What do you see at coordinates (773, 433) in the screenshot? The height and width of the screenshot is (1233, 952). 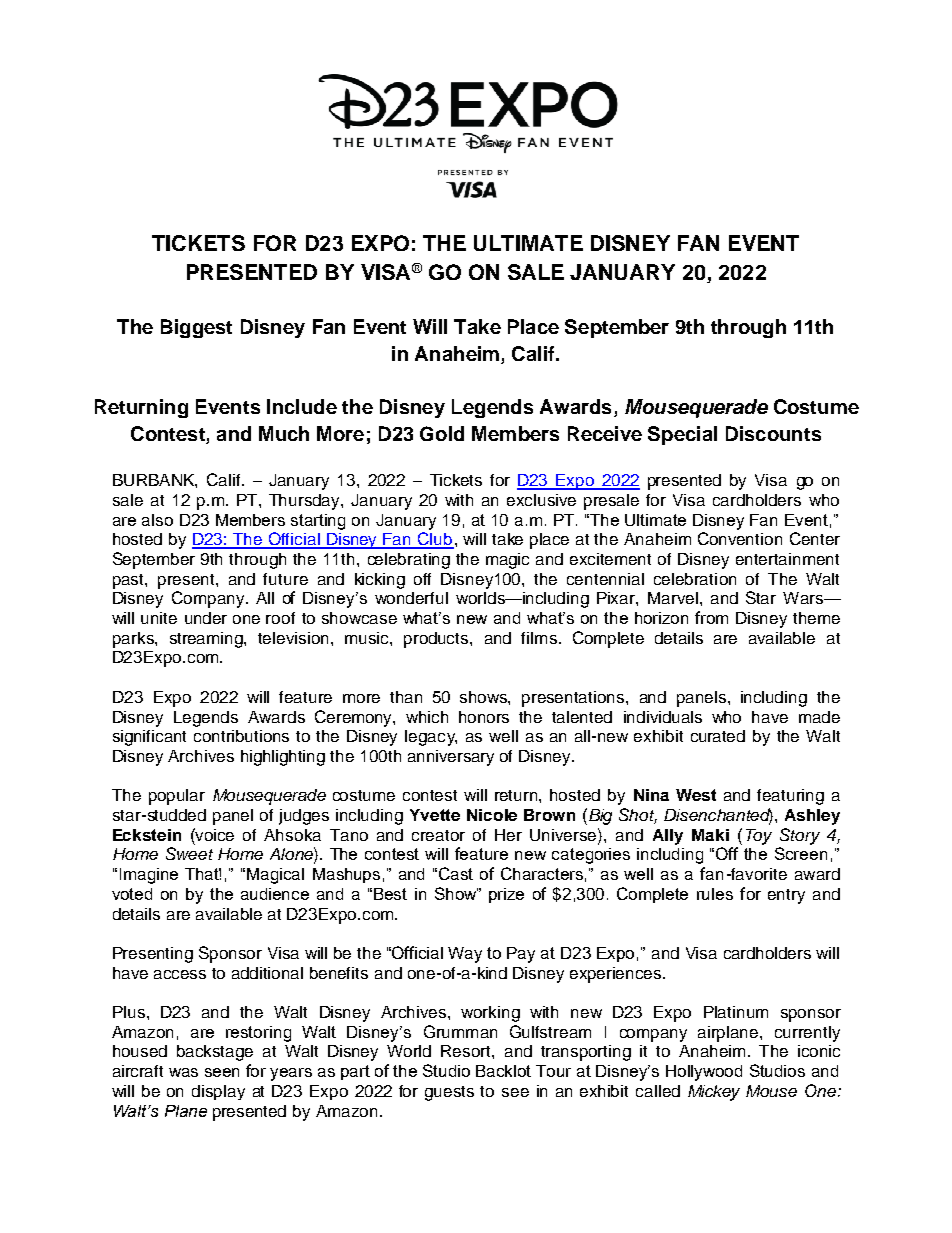 I see `Discounts` at bounding box center [773, 433].
